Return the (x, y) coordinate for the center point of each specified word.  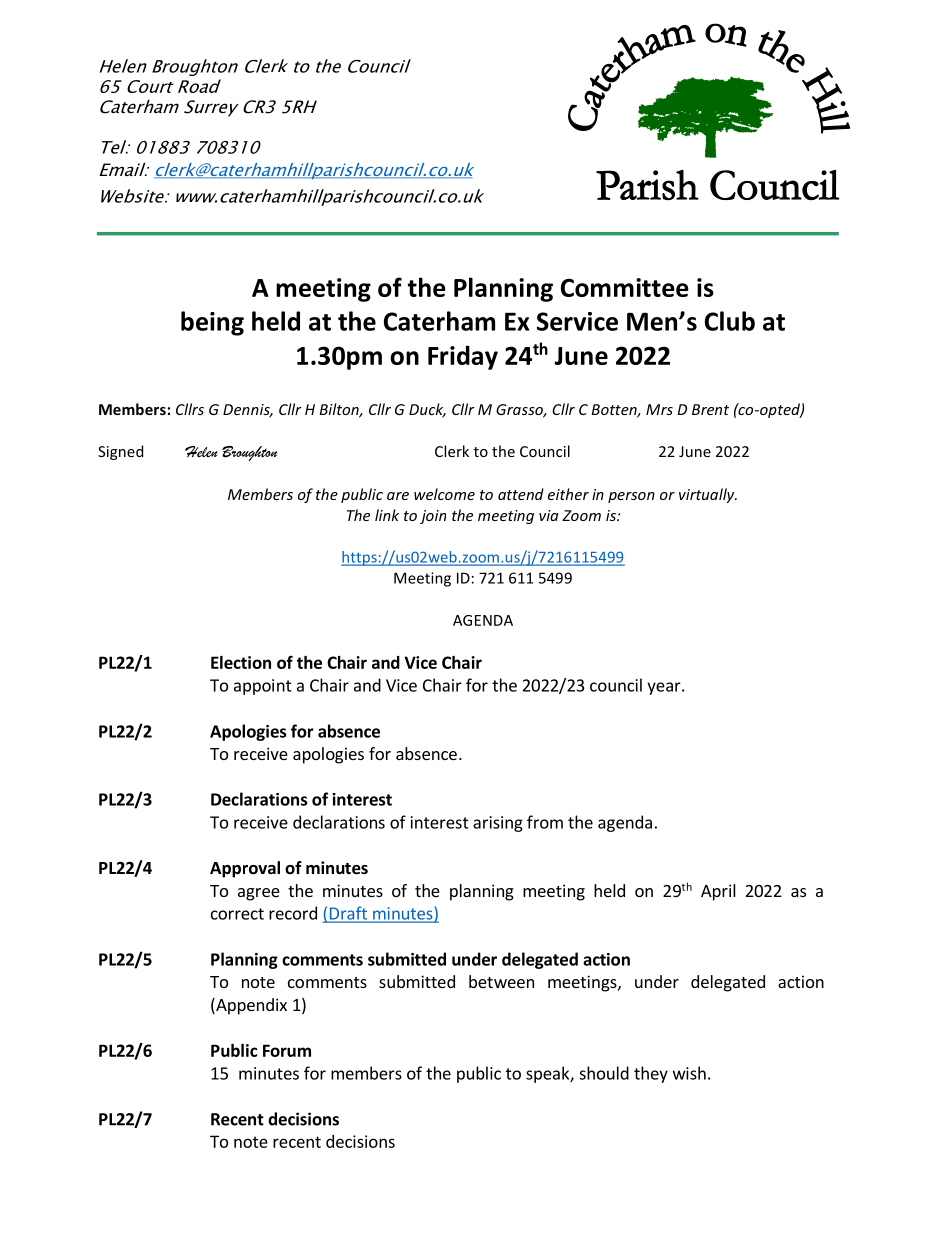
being (212, 323)
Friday (463, 357)
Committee (625, 287)
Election (241, 662)
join (433, 517)
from (545, 822)
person (631, 497)
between (501, 981)
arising (498, 824)
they (651, 1074)
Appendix (250, 1006)
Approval (245, 869)
